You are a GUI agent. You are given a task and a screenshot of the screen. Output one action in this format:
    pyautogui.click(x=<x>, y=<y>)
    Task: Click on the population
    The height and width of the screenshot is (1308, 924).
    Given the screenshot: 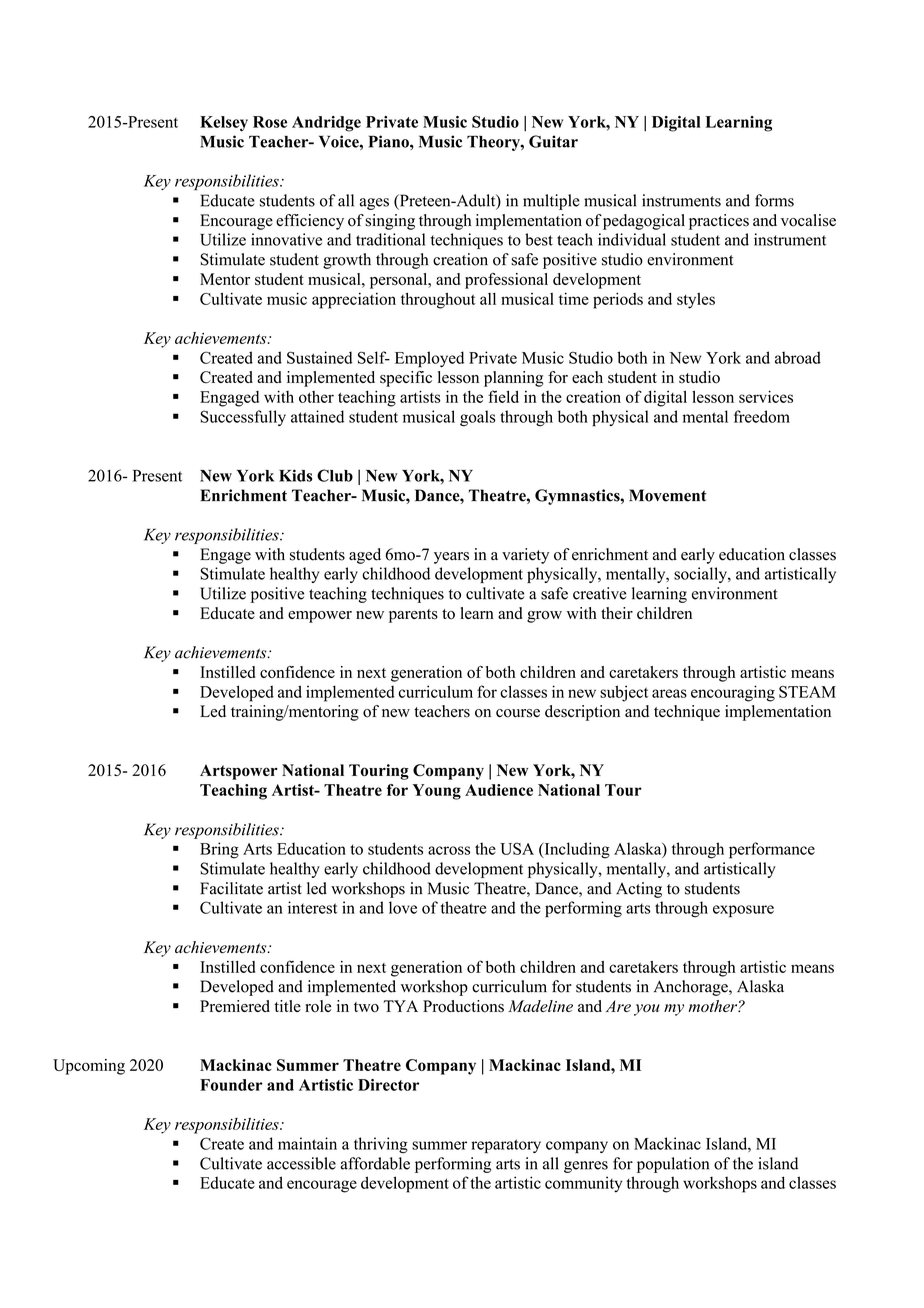 What is the action you would take?
    pyautogui.click(x=673, y=1165)
